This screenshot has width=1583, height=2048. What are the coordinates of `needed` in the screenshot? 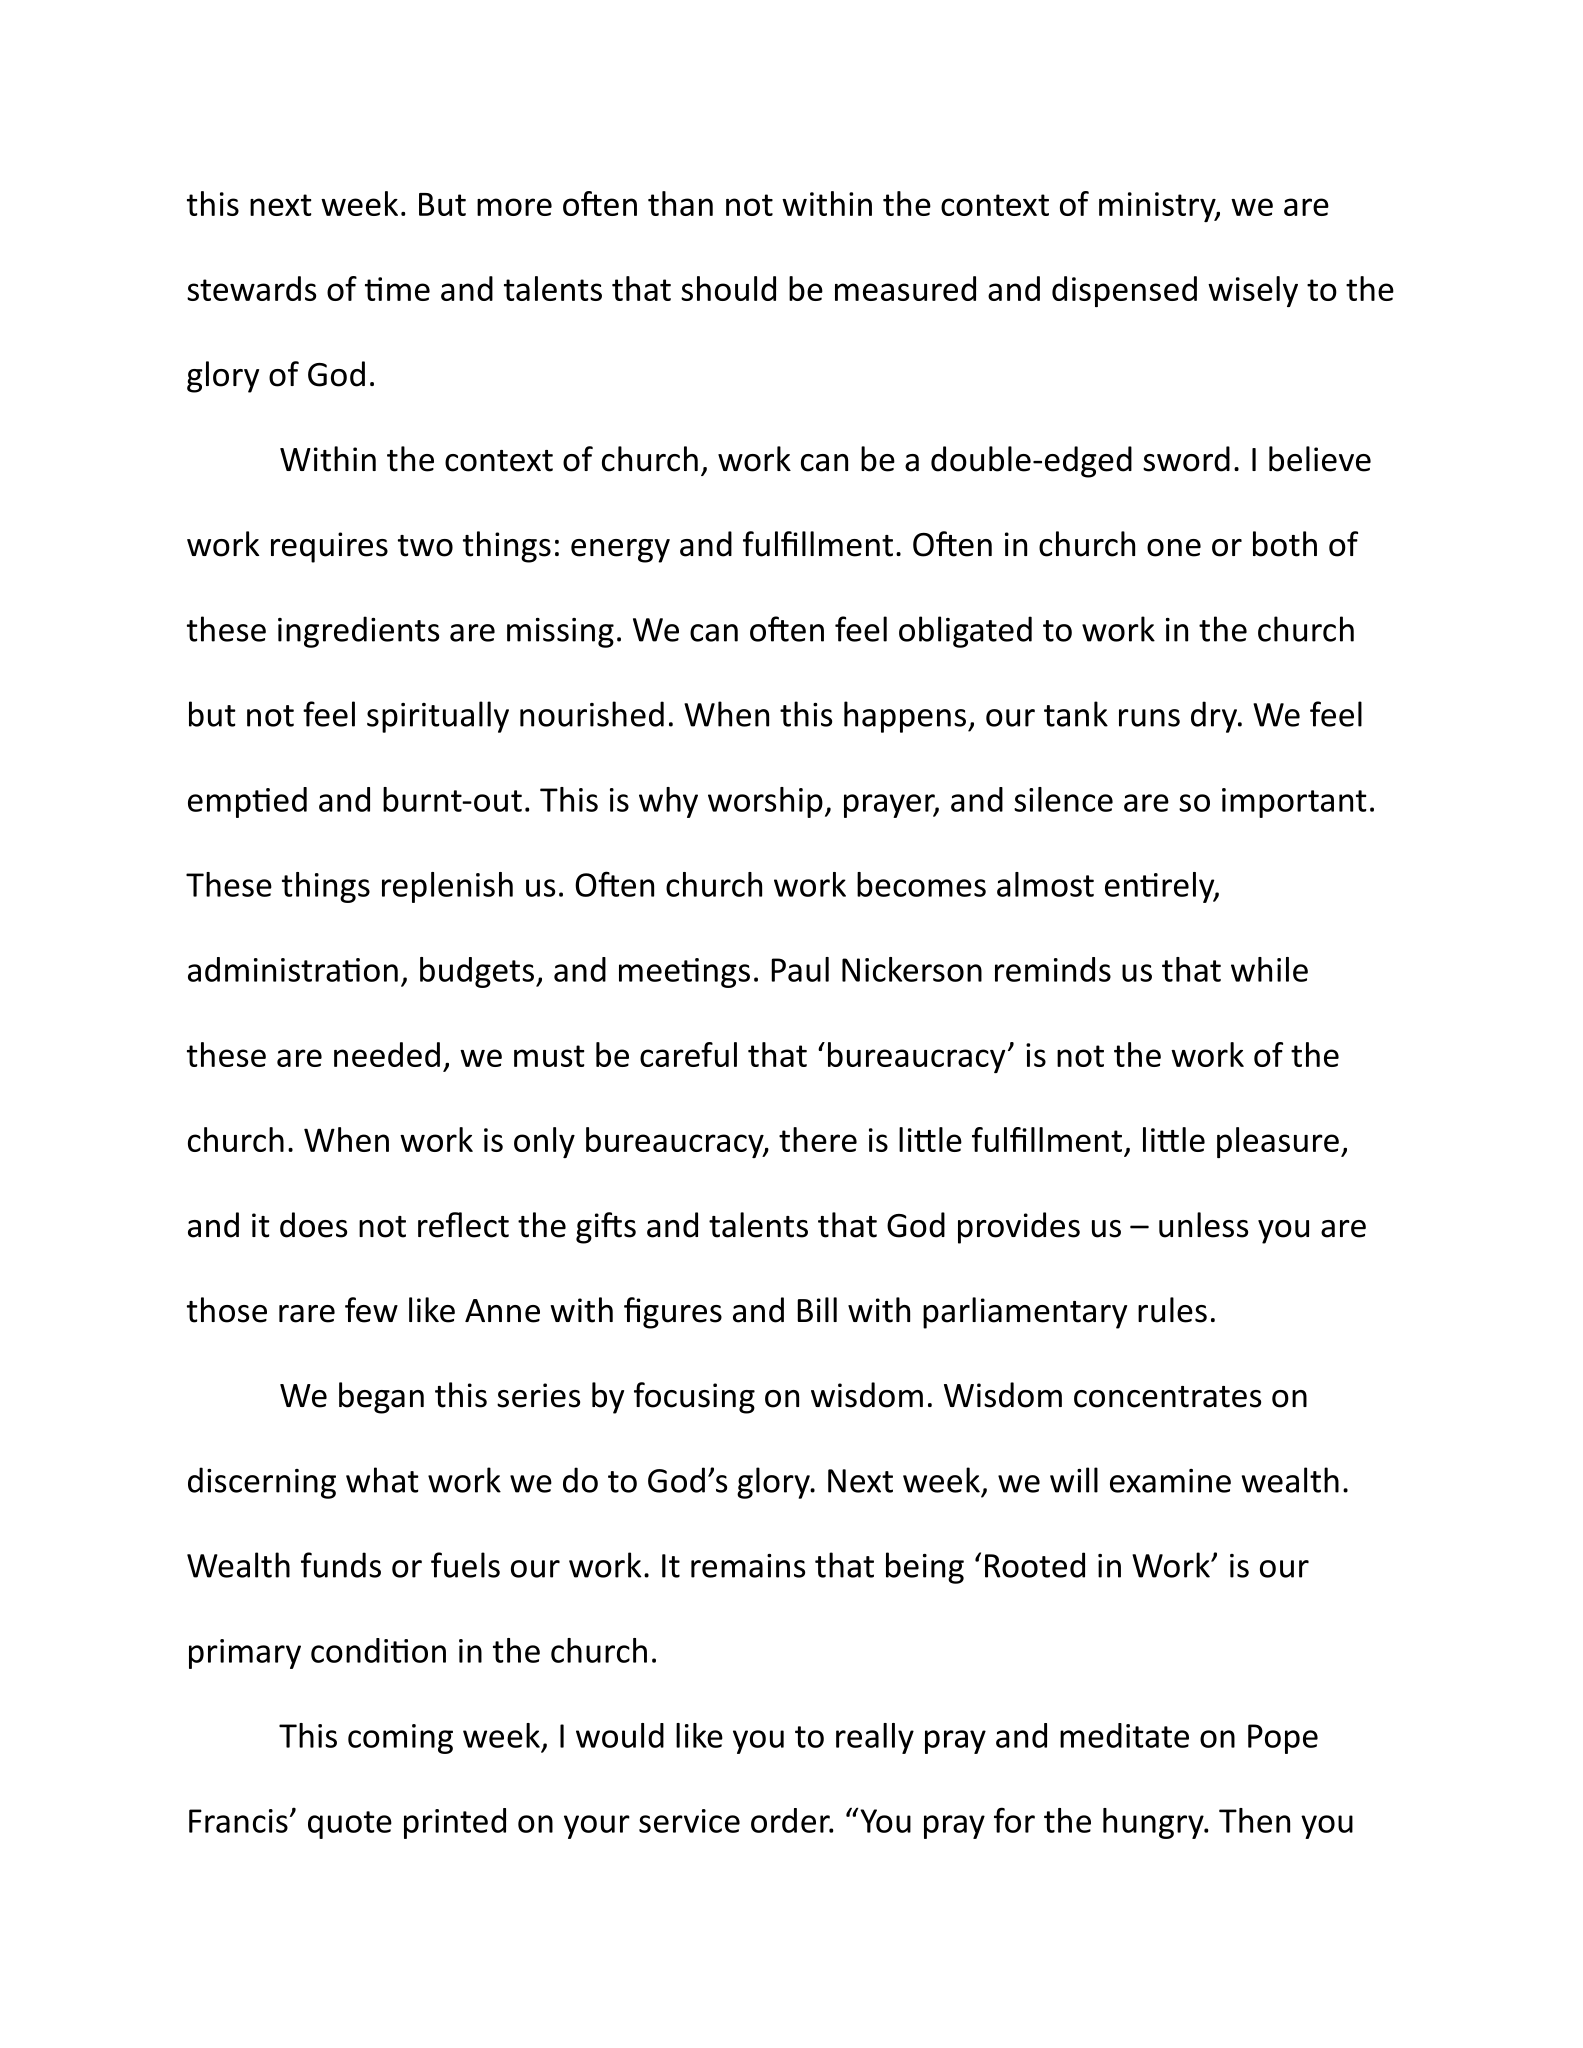 It's located at (387, 1054).
